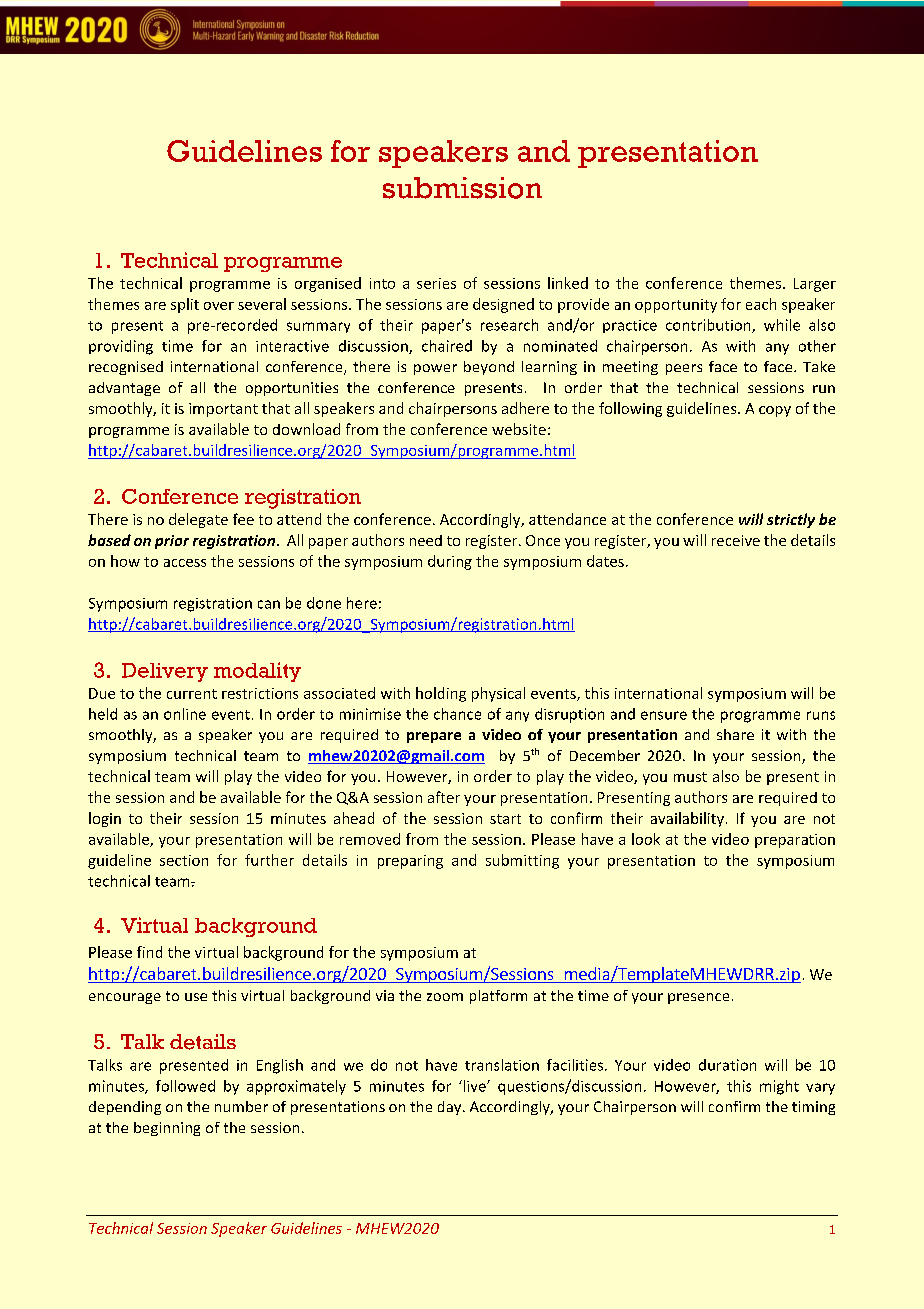 The height and width of the image is (1309, 924). I want to click on prepare, so click(434, 737).
